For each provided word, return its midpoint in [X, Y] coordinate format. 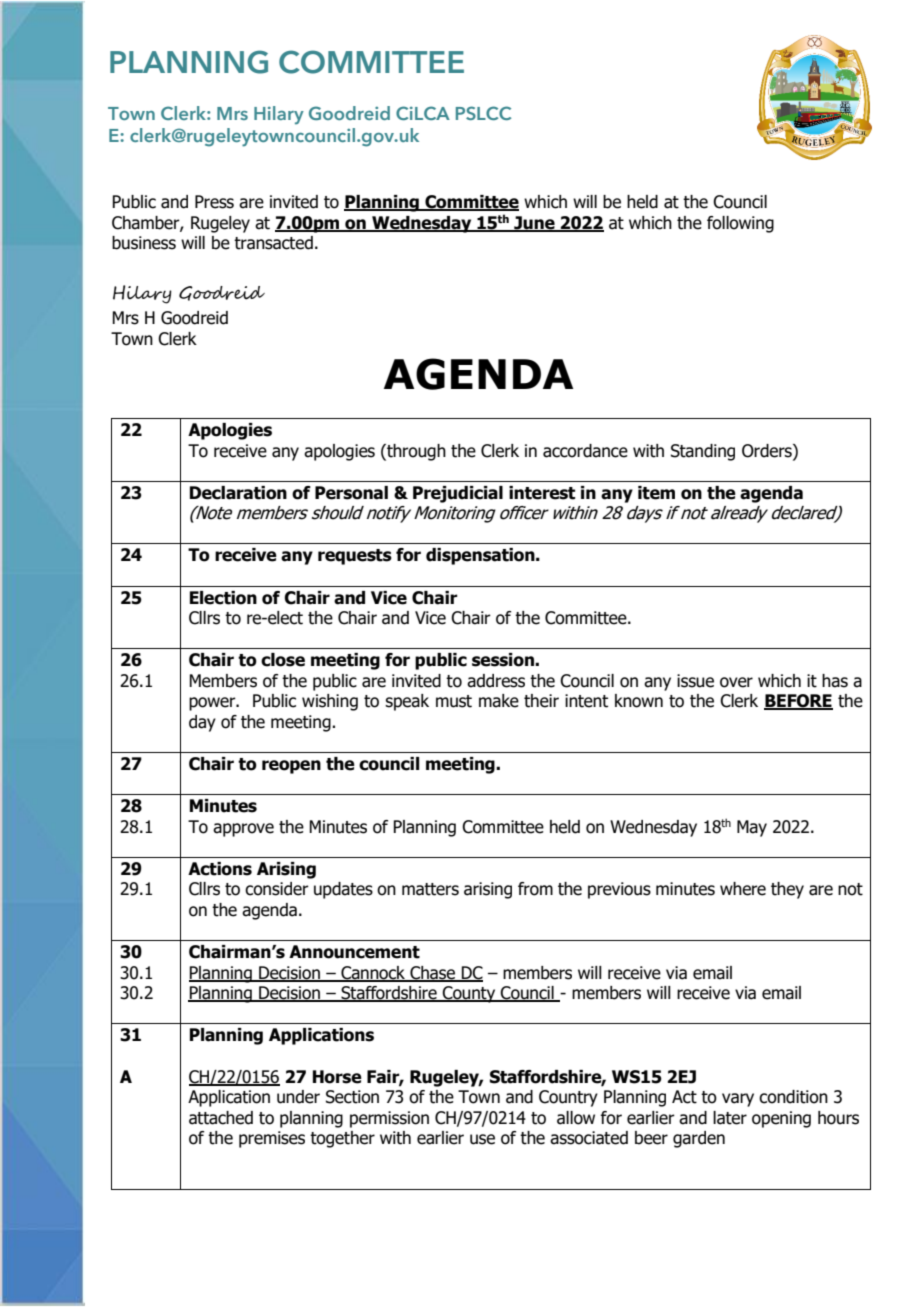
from [535, 889]
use [482, 1139]
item [656, 493]
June [534, 223]
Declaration [238, 493]
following [740, 224]
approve [243, 830]
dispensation [481, 556]
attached [221, 1118]
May [752, 828]
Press [214, 202]
